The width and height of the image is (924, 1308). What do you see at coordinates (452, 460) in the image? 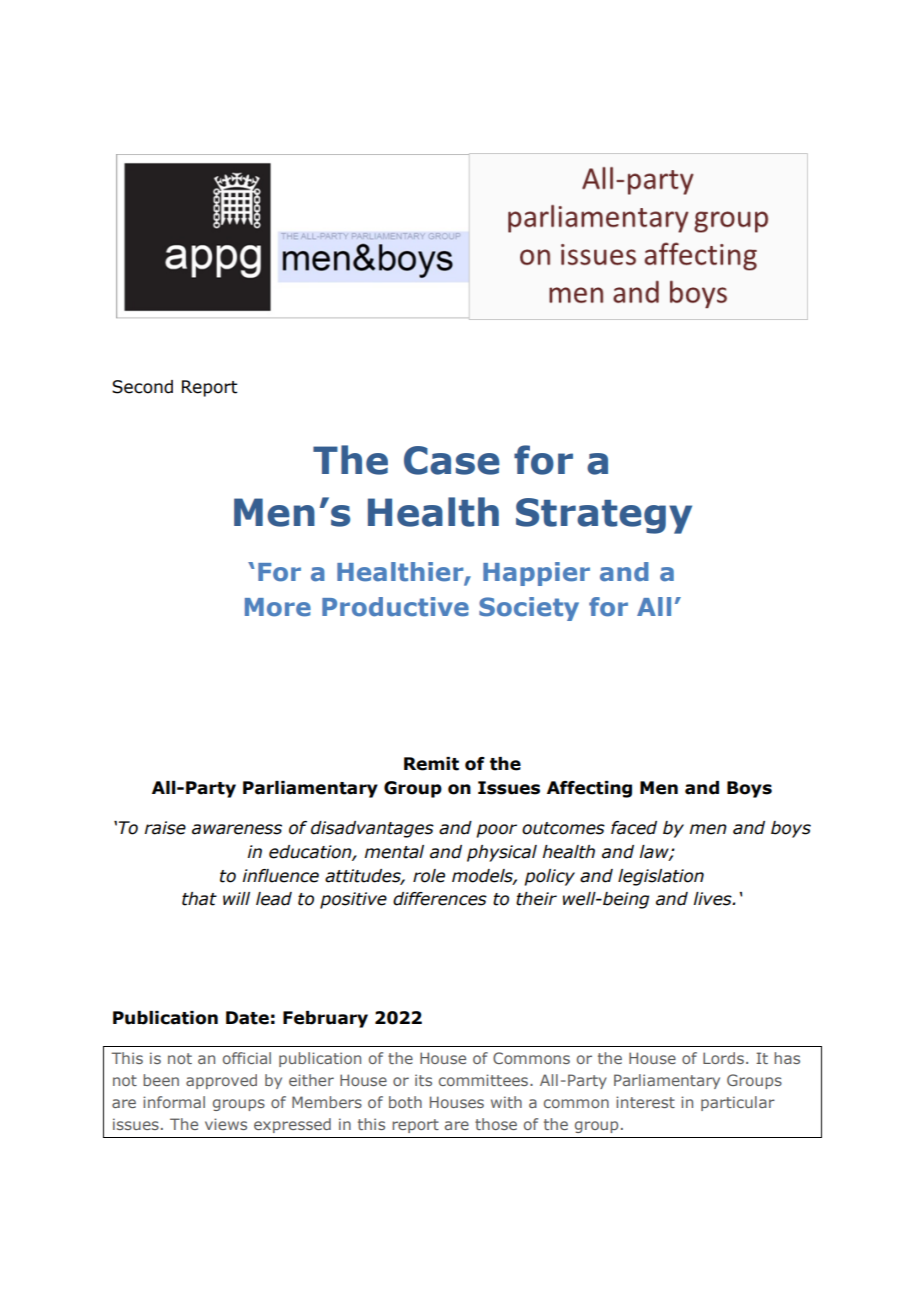
I see `Case` at bounding box center [452, 460].
